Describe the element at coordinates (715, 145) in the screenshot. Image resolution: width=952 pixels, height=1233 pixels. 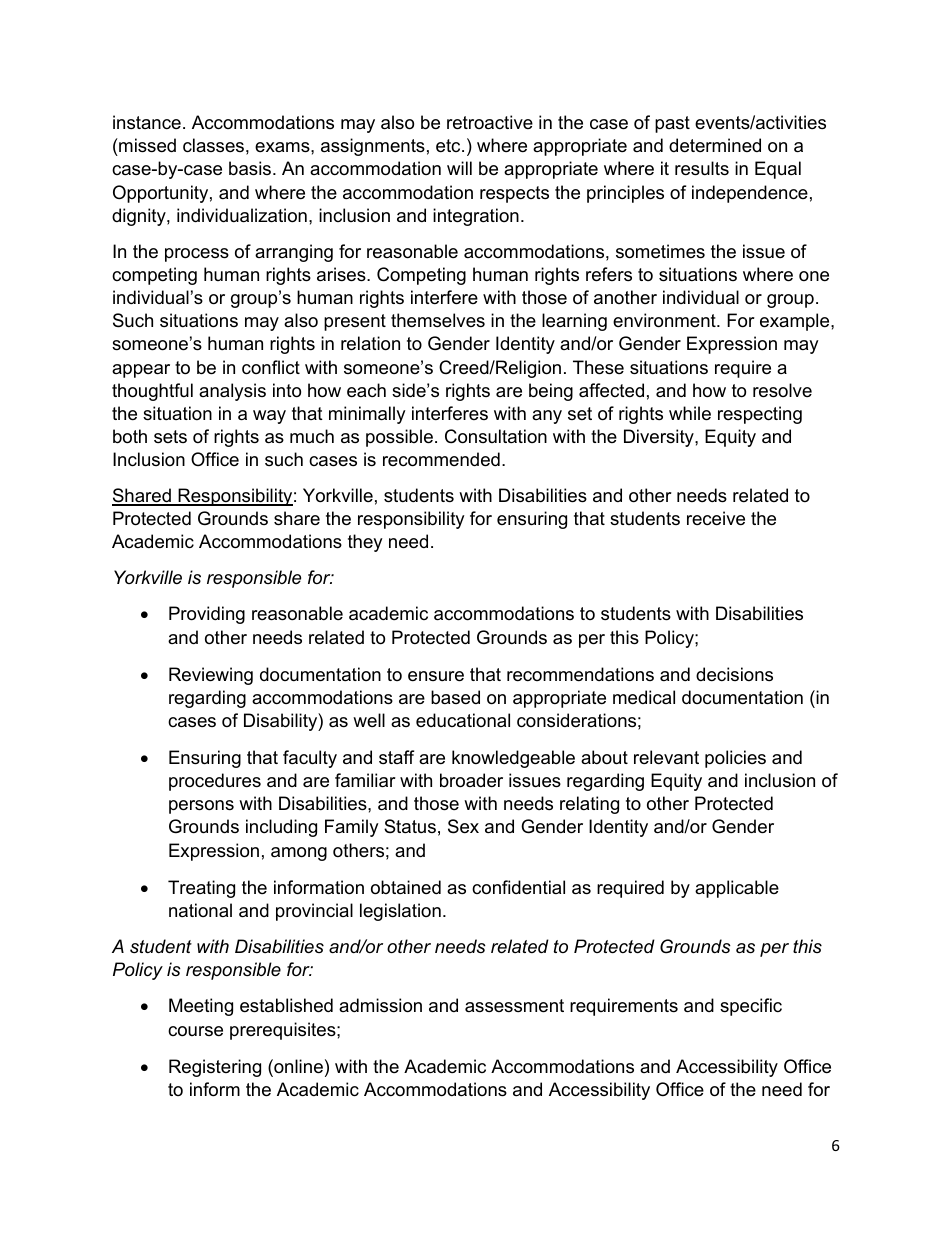
I see `determined` at that location.
